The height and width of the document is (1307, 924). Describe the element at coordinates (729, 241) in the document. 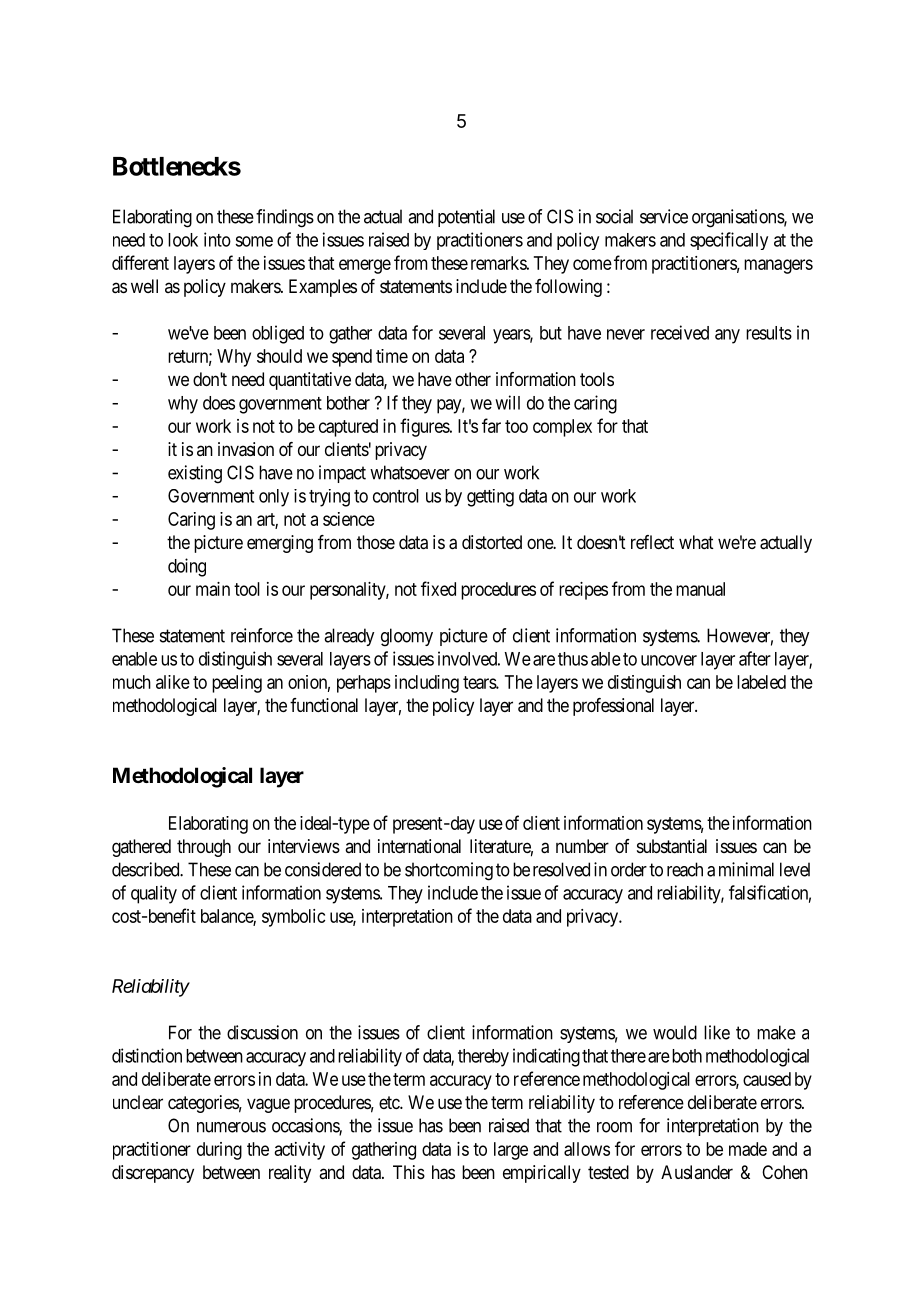

I see `specifically` at that location.
